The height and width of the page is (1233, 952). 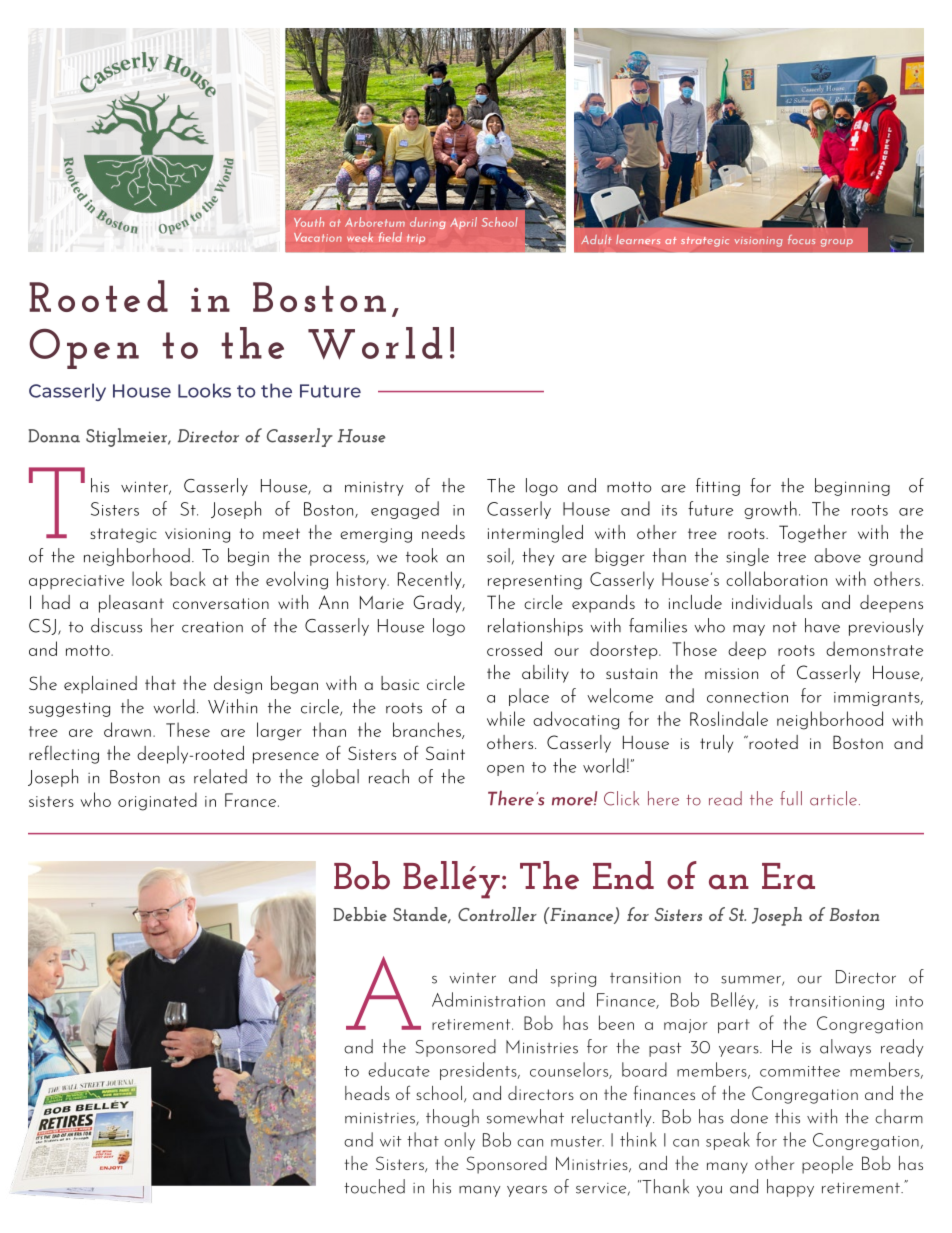 I want to click on April, so click(x=463, y=223).
